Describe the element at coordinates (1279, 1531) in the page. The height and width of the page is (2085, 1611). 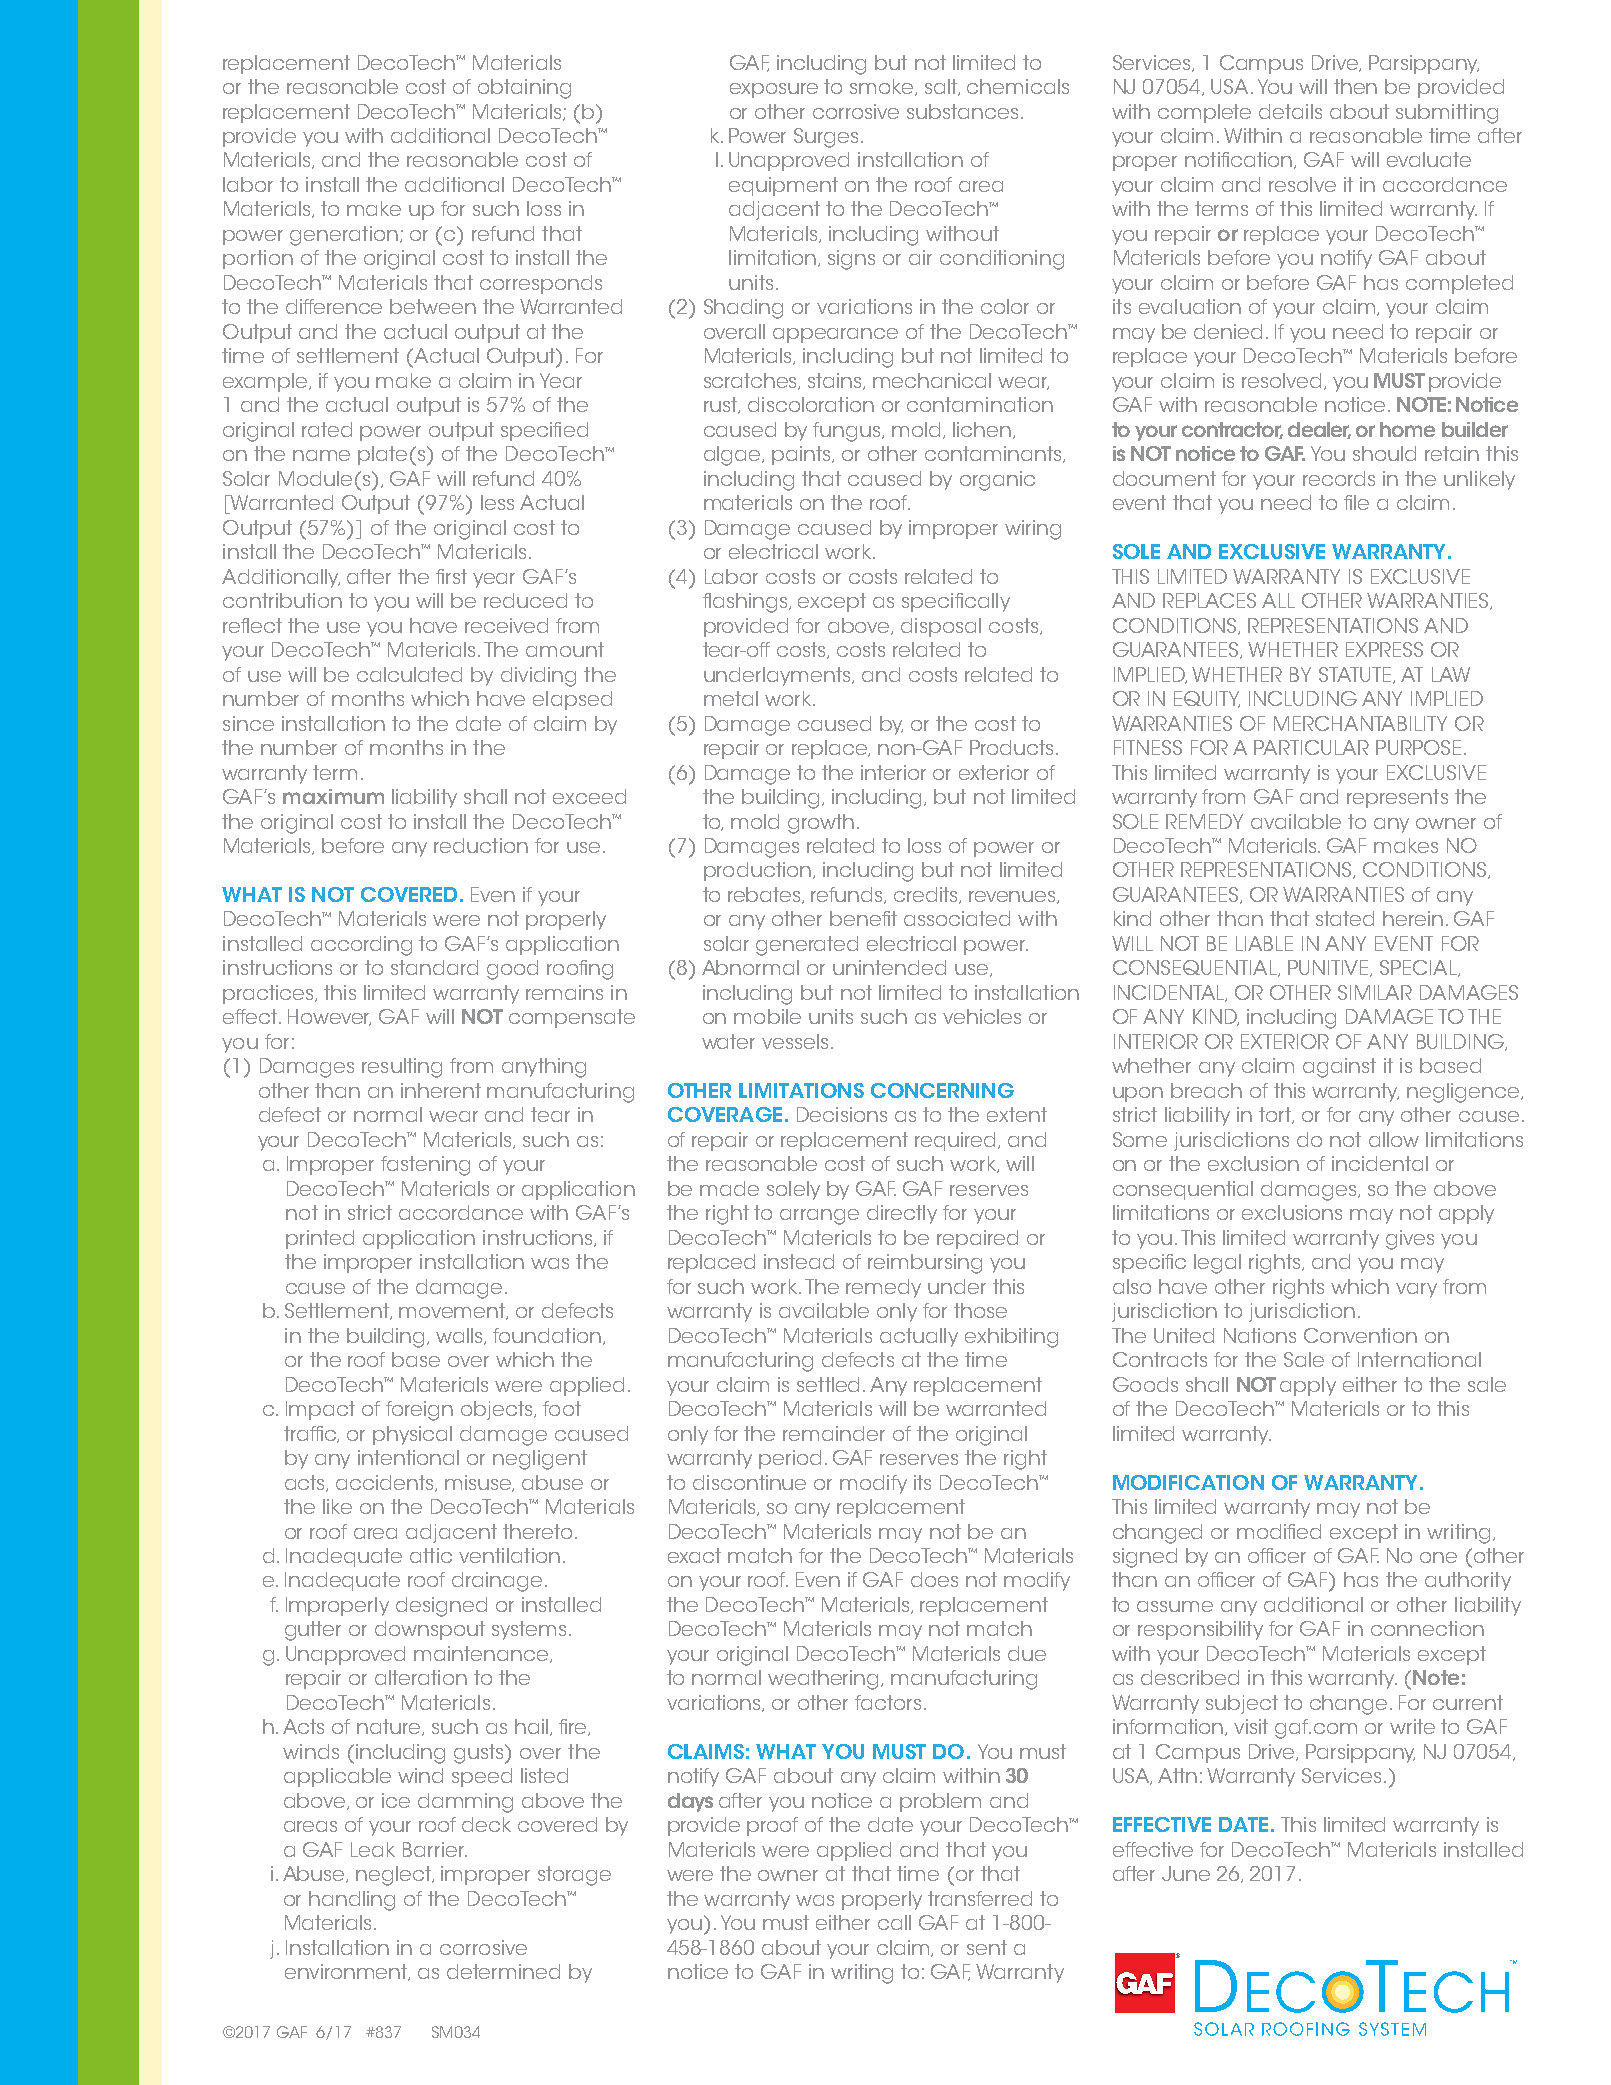
I see `modified` at that location.
